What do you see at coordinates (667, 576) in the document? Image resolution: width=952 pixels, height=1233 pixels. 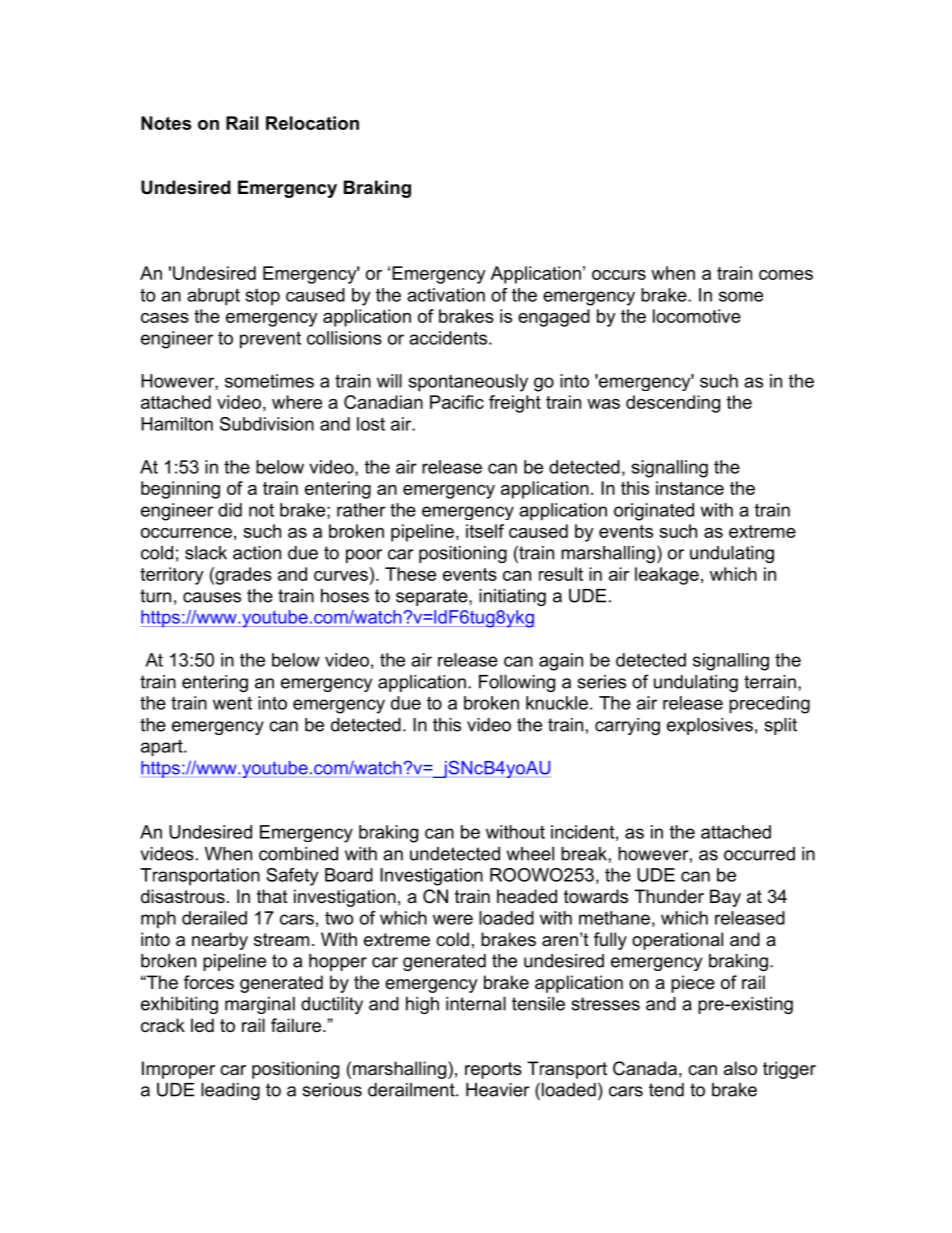 I see `leakage` at bounding box center [667, 576].
